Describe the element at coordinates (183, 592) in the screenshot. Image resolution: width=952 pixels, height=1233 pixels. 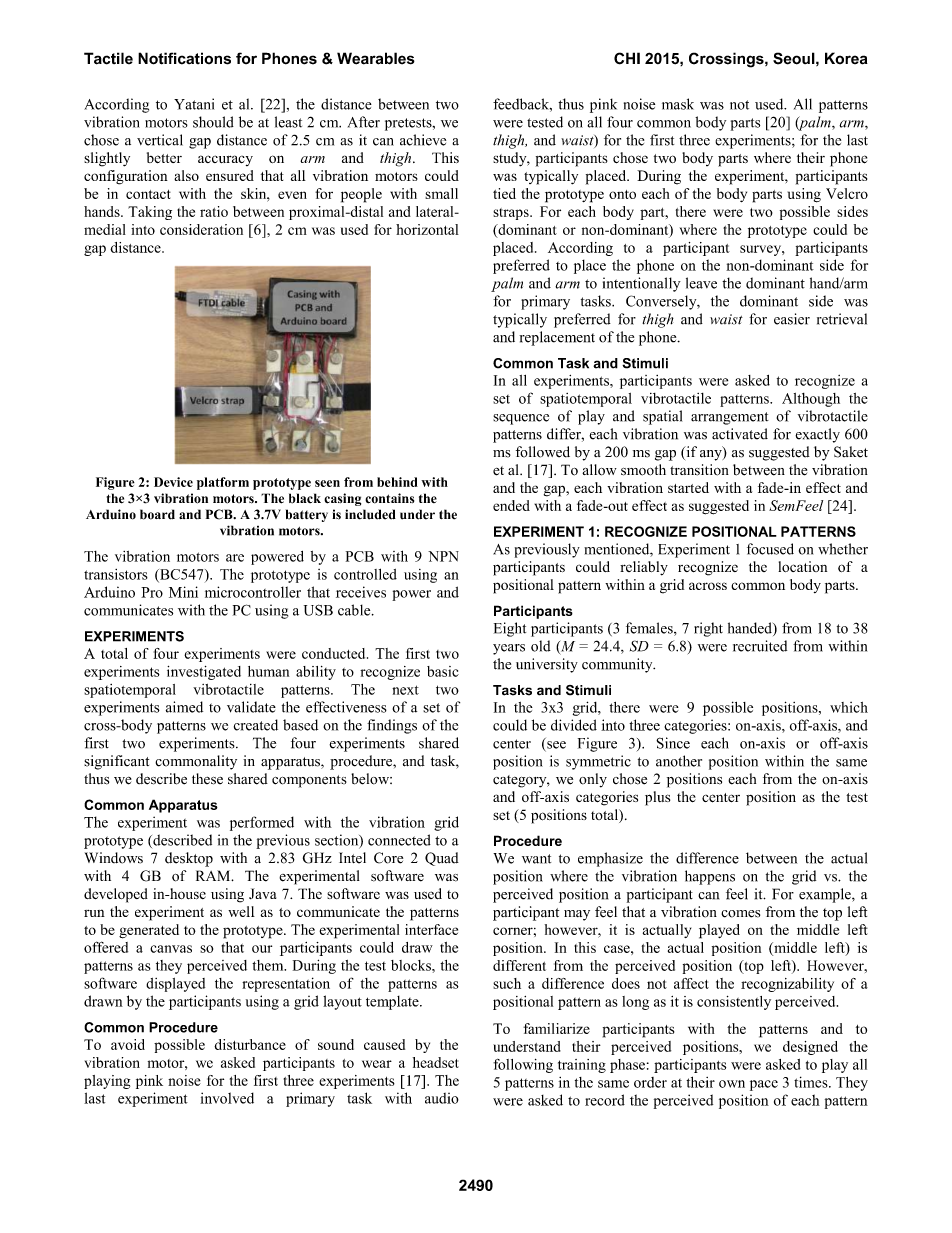
I see `Mini` at that location.
